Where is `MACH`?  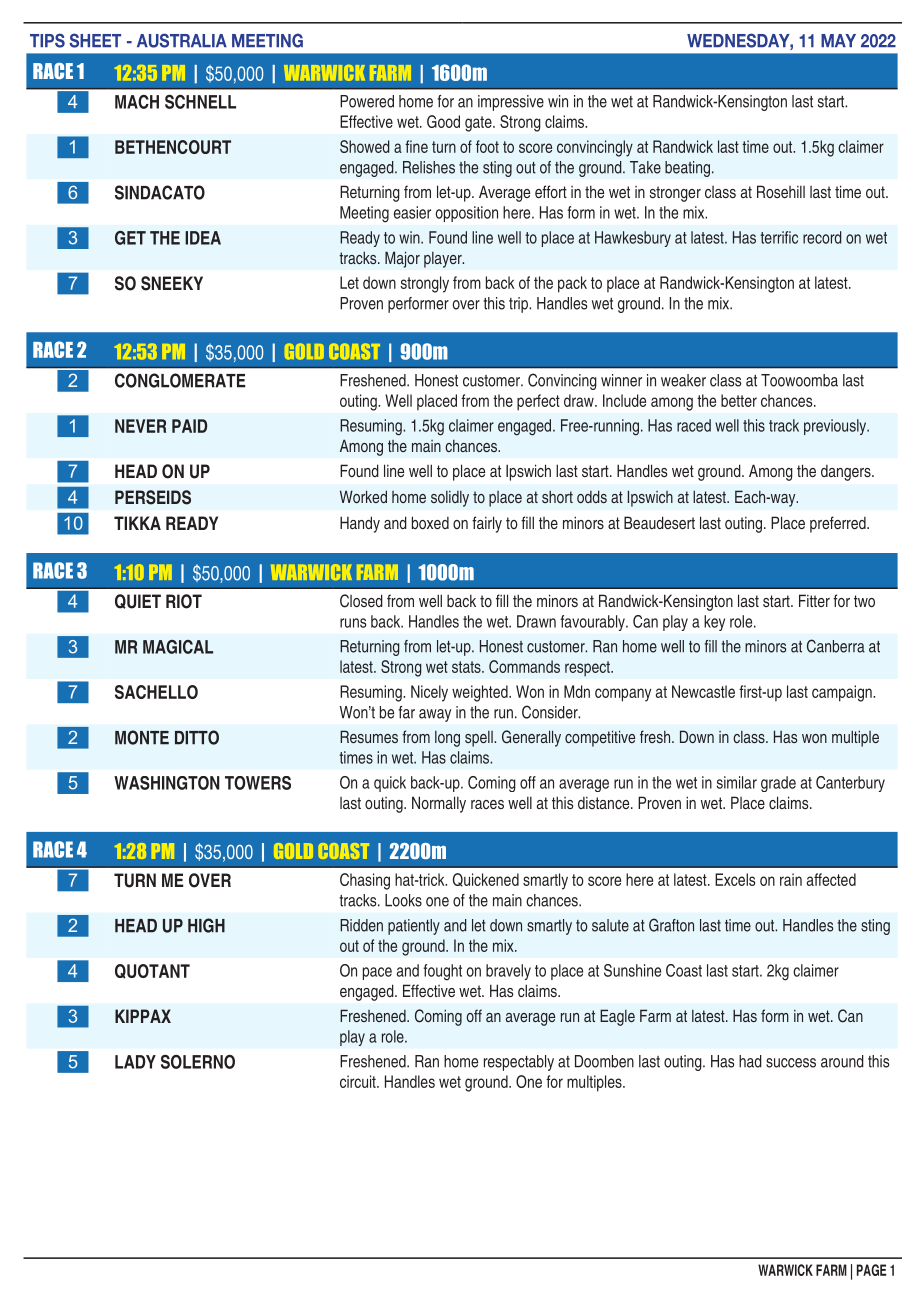 MACH is located at coordinates (137, 102).
